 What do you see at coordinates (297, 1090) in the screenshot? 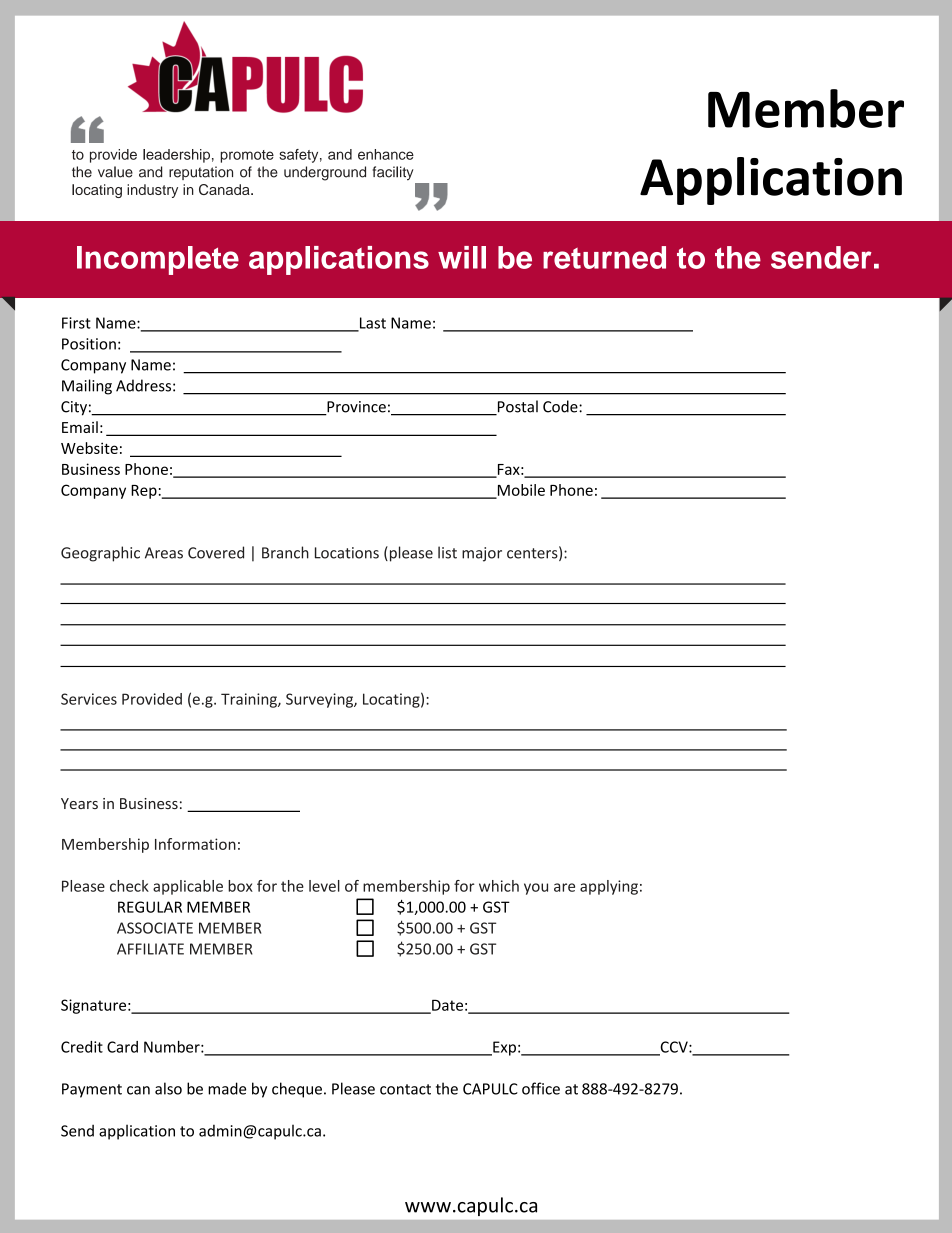
I see `cheque` at bounding box center [297, 1090].
